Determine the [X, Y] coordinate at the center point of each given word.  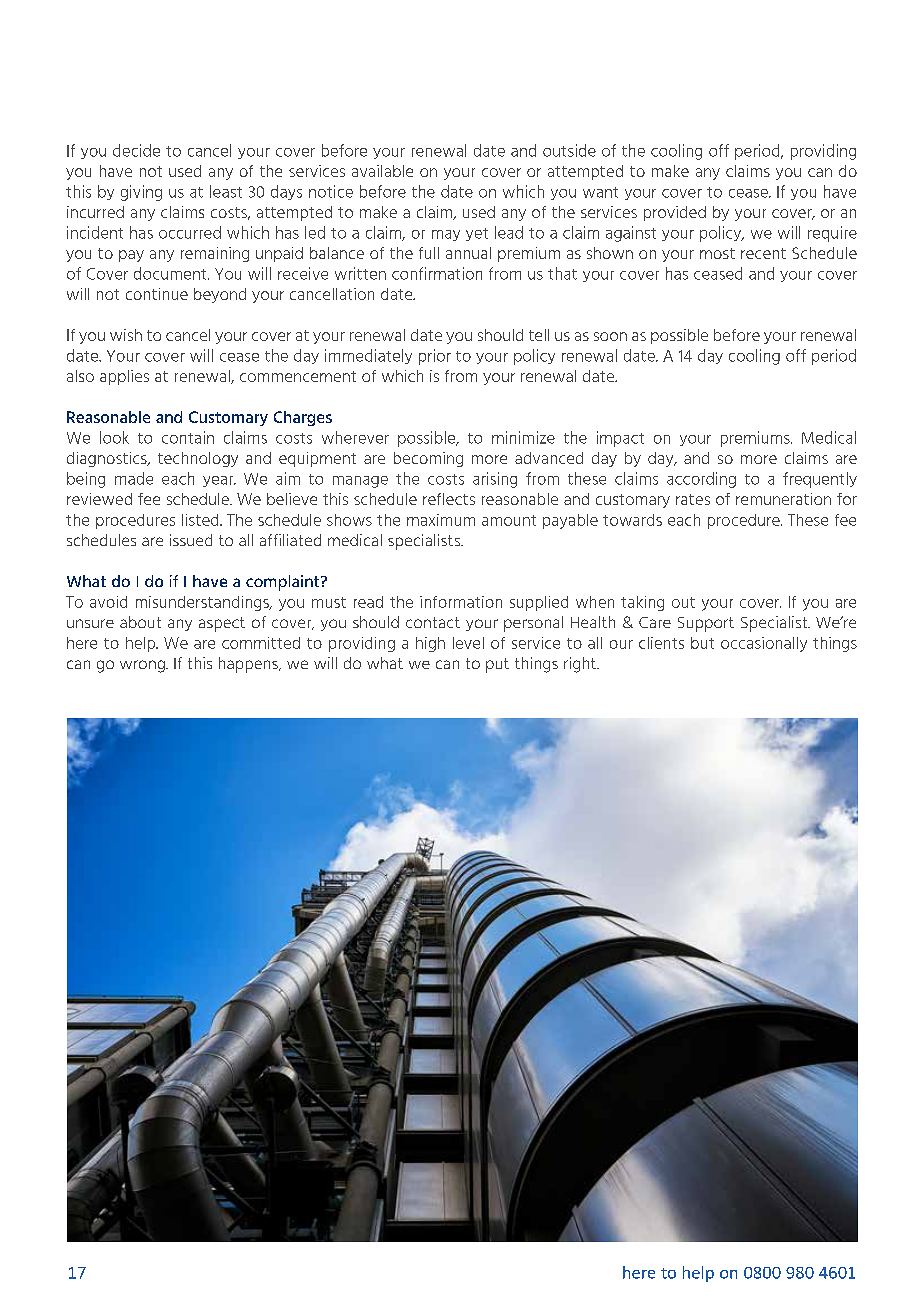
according [701, 480]
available [382, 171]
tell [539, 335]
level [468, 643]
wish [126, 335]
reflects [449, 499]
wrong [143, 666]
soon [610, 336]
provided [675, 213]
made [134, 478]
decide [136, 150]
